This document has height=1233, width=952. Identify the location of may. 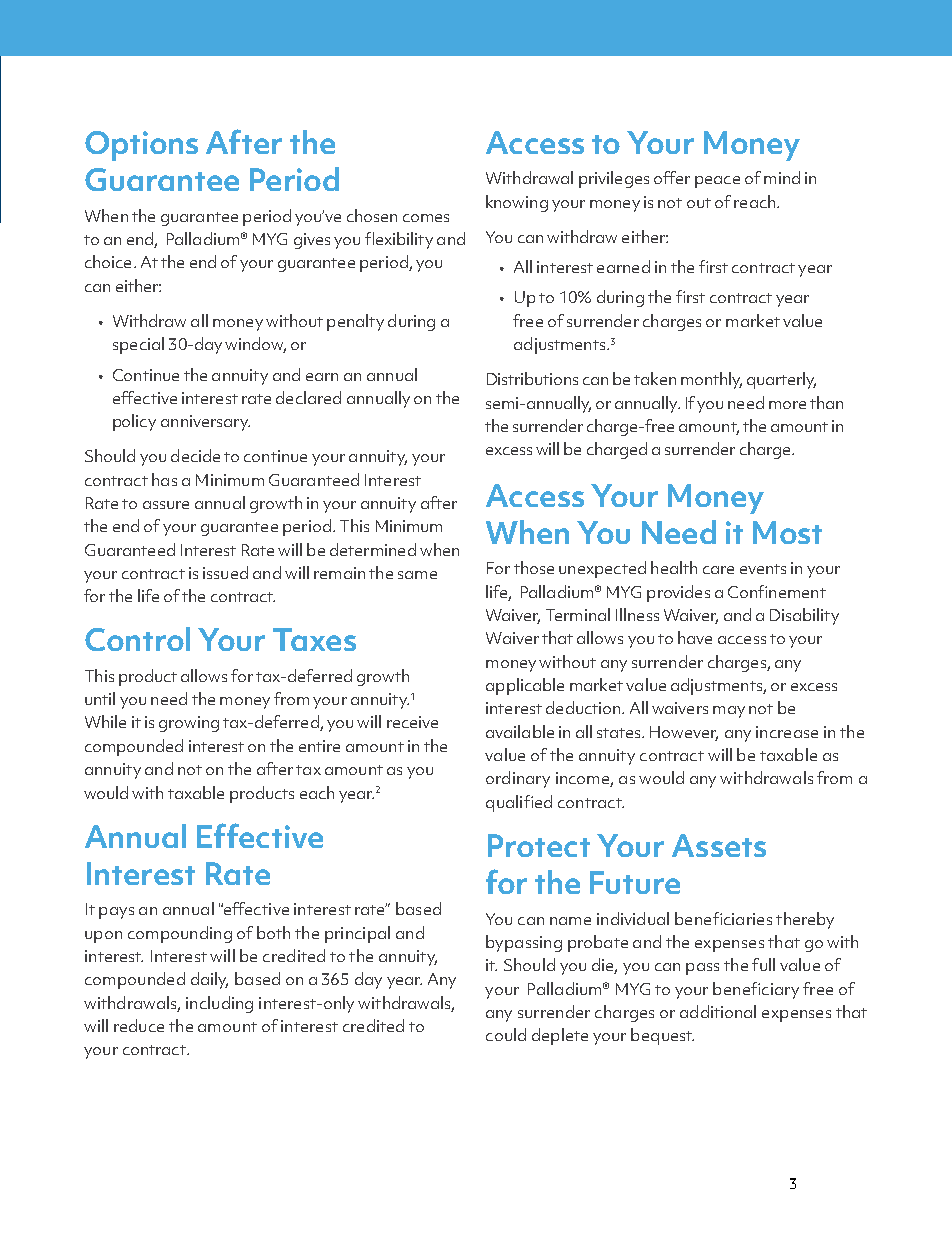
(729, 712).
